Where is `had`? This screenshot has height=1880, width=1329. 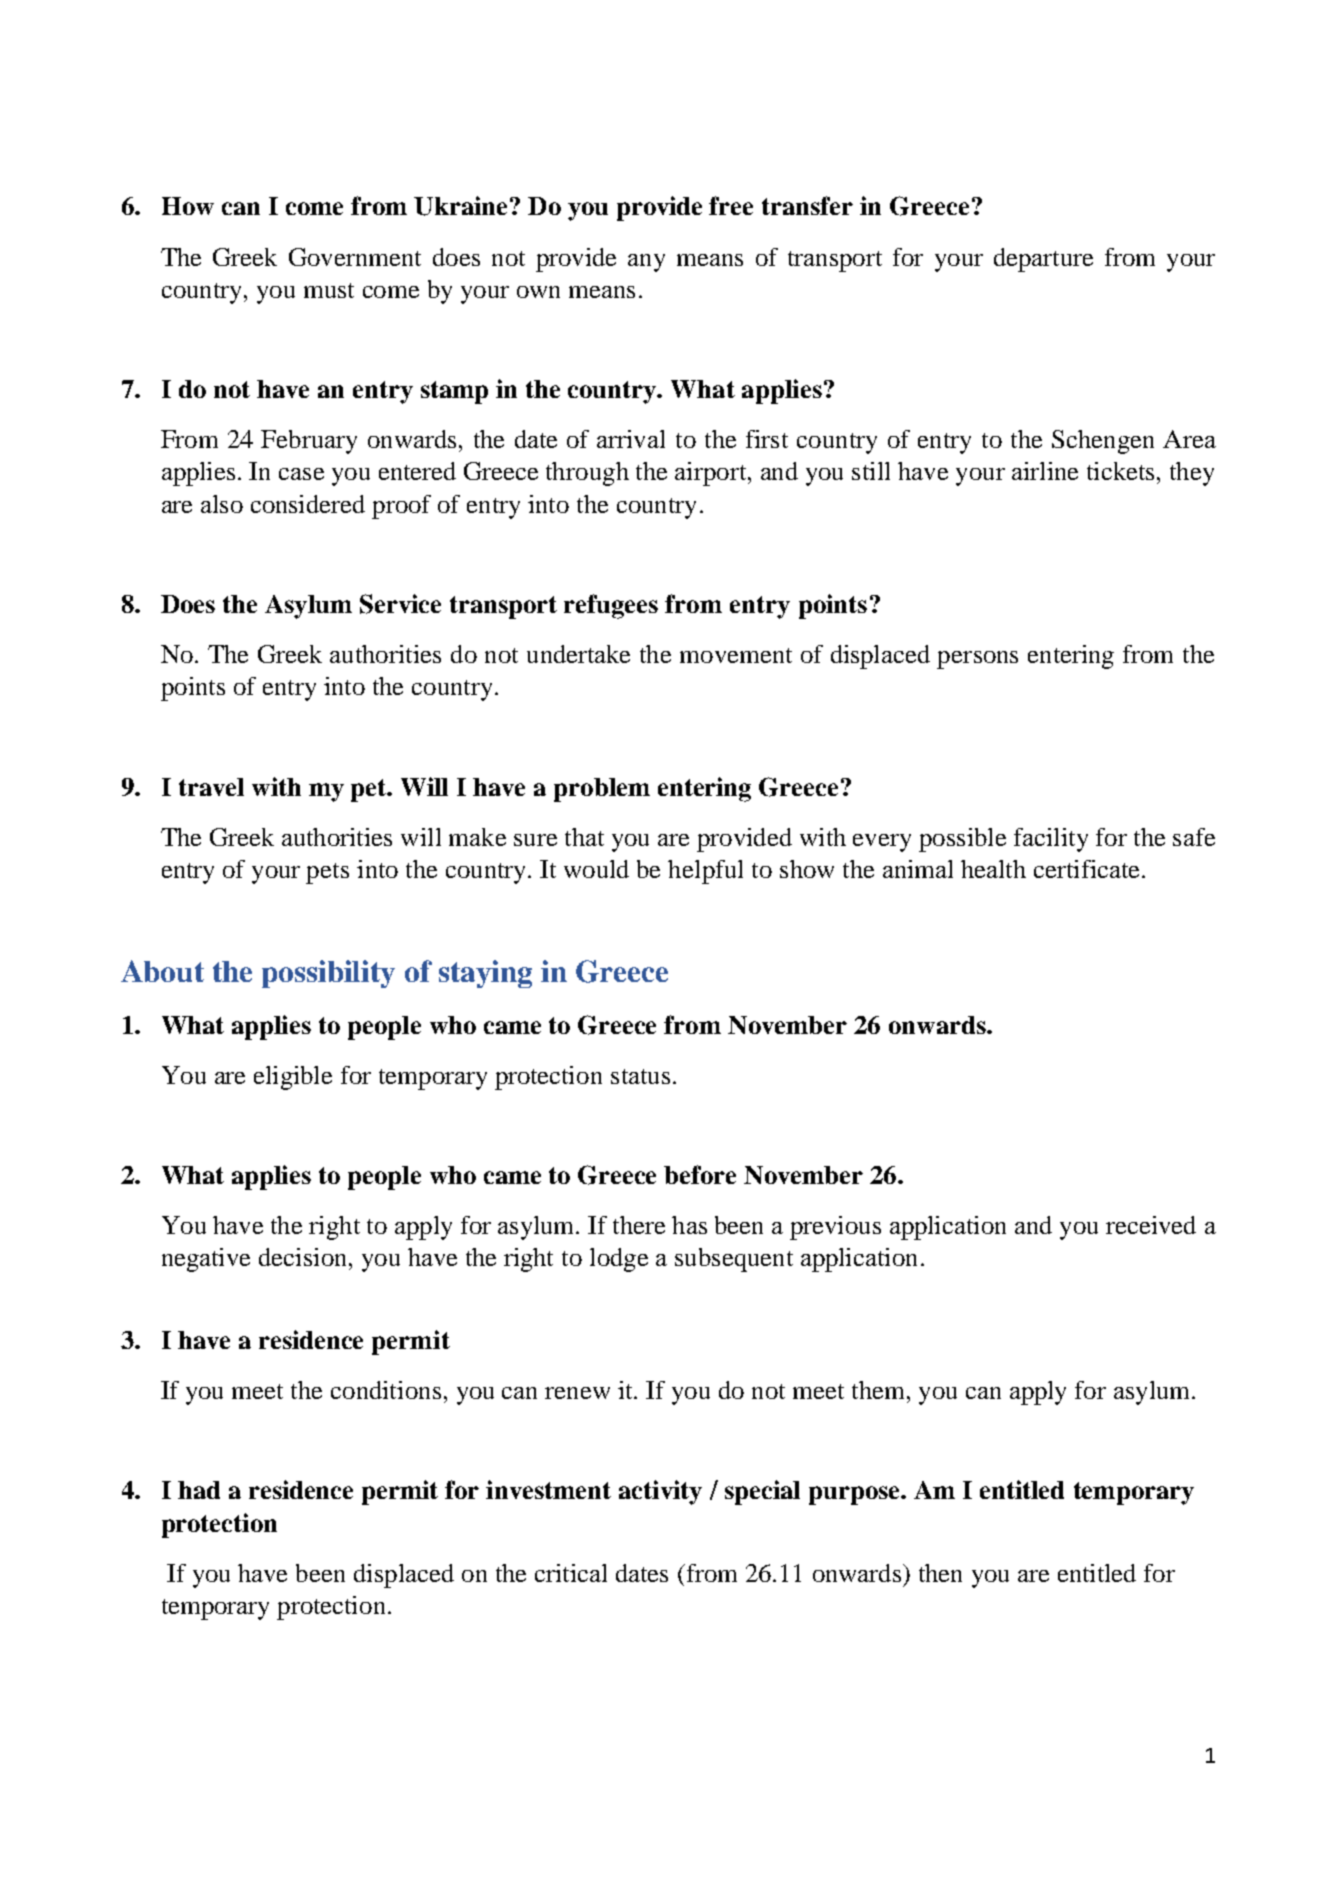 had is located at coordinates (199, 1490).
